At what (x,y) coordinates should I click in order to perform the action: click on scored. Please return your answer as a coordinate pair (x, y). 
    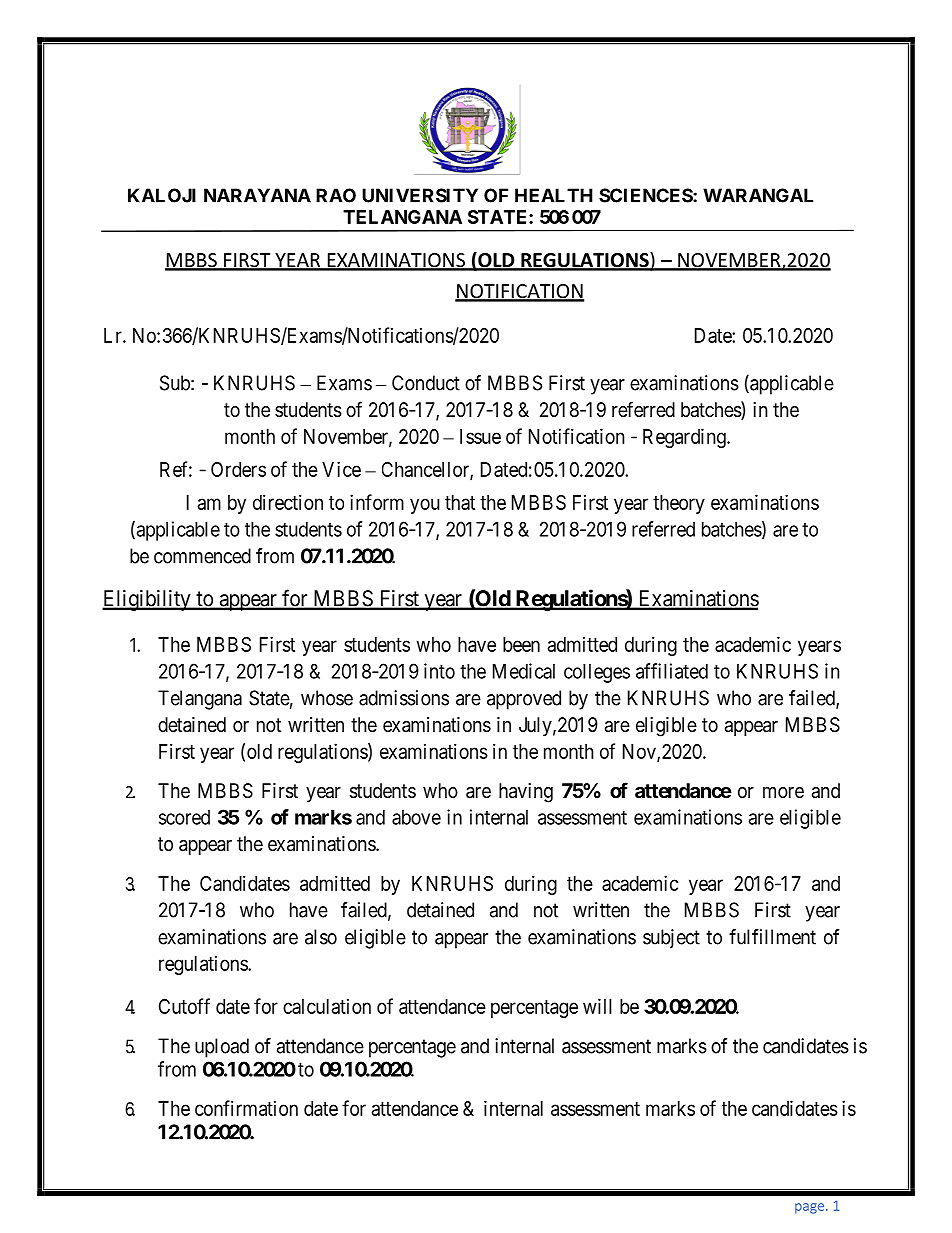
    Looking at the image, I should click on (184, 817).
